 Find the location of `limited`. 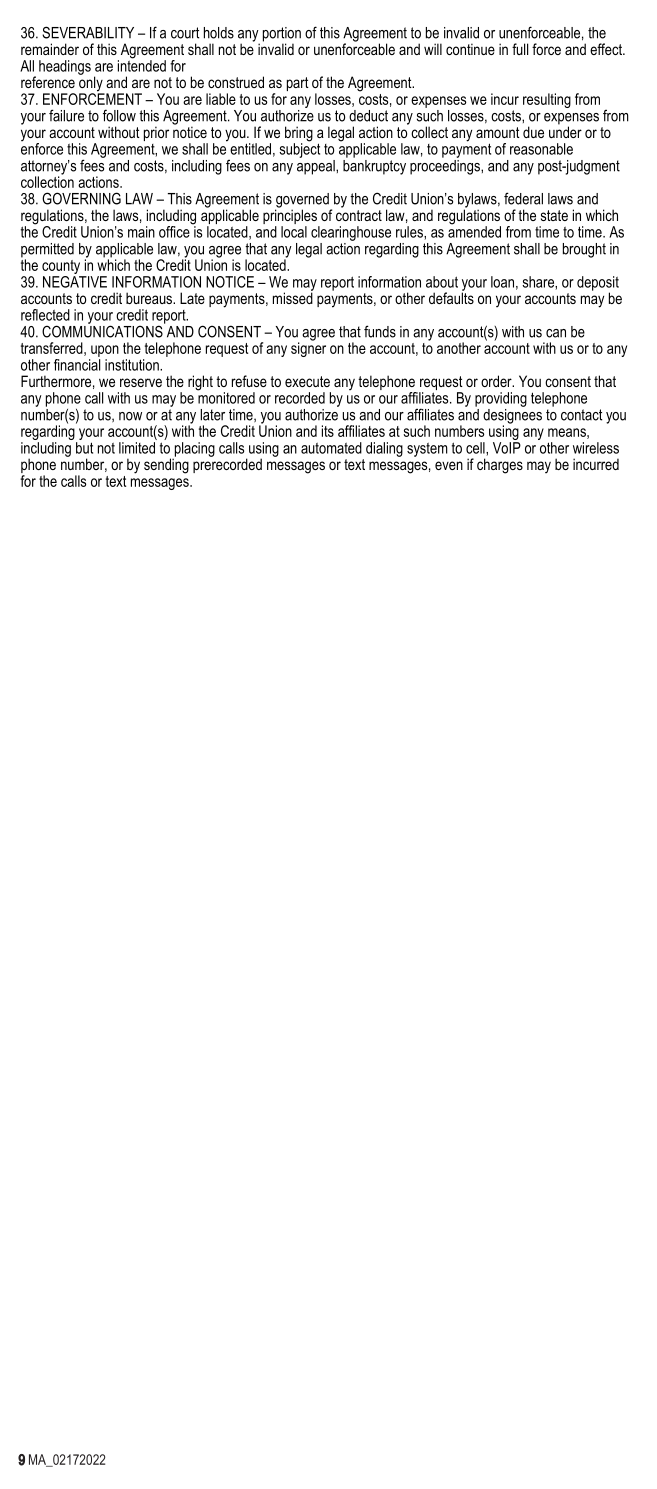

limited is located at coordinates (138, 446).
